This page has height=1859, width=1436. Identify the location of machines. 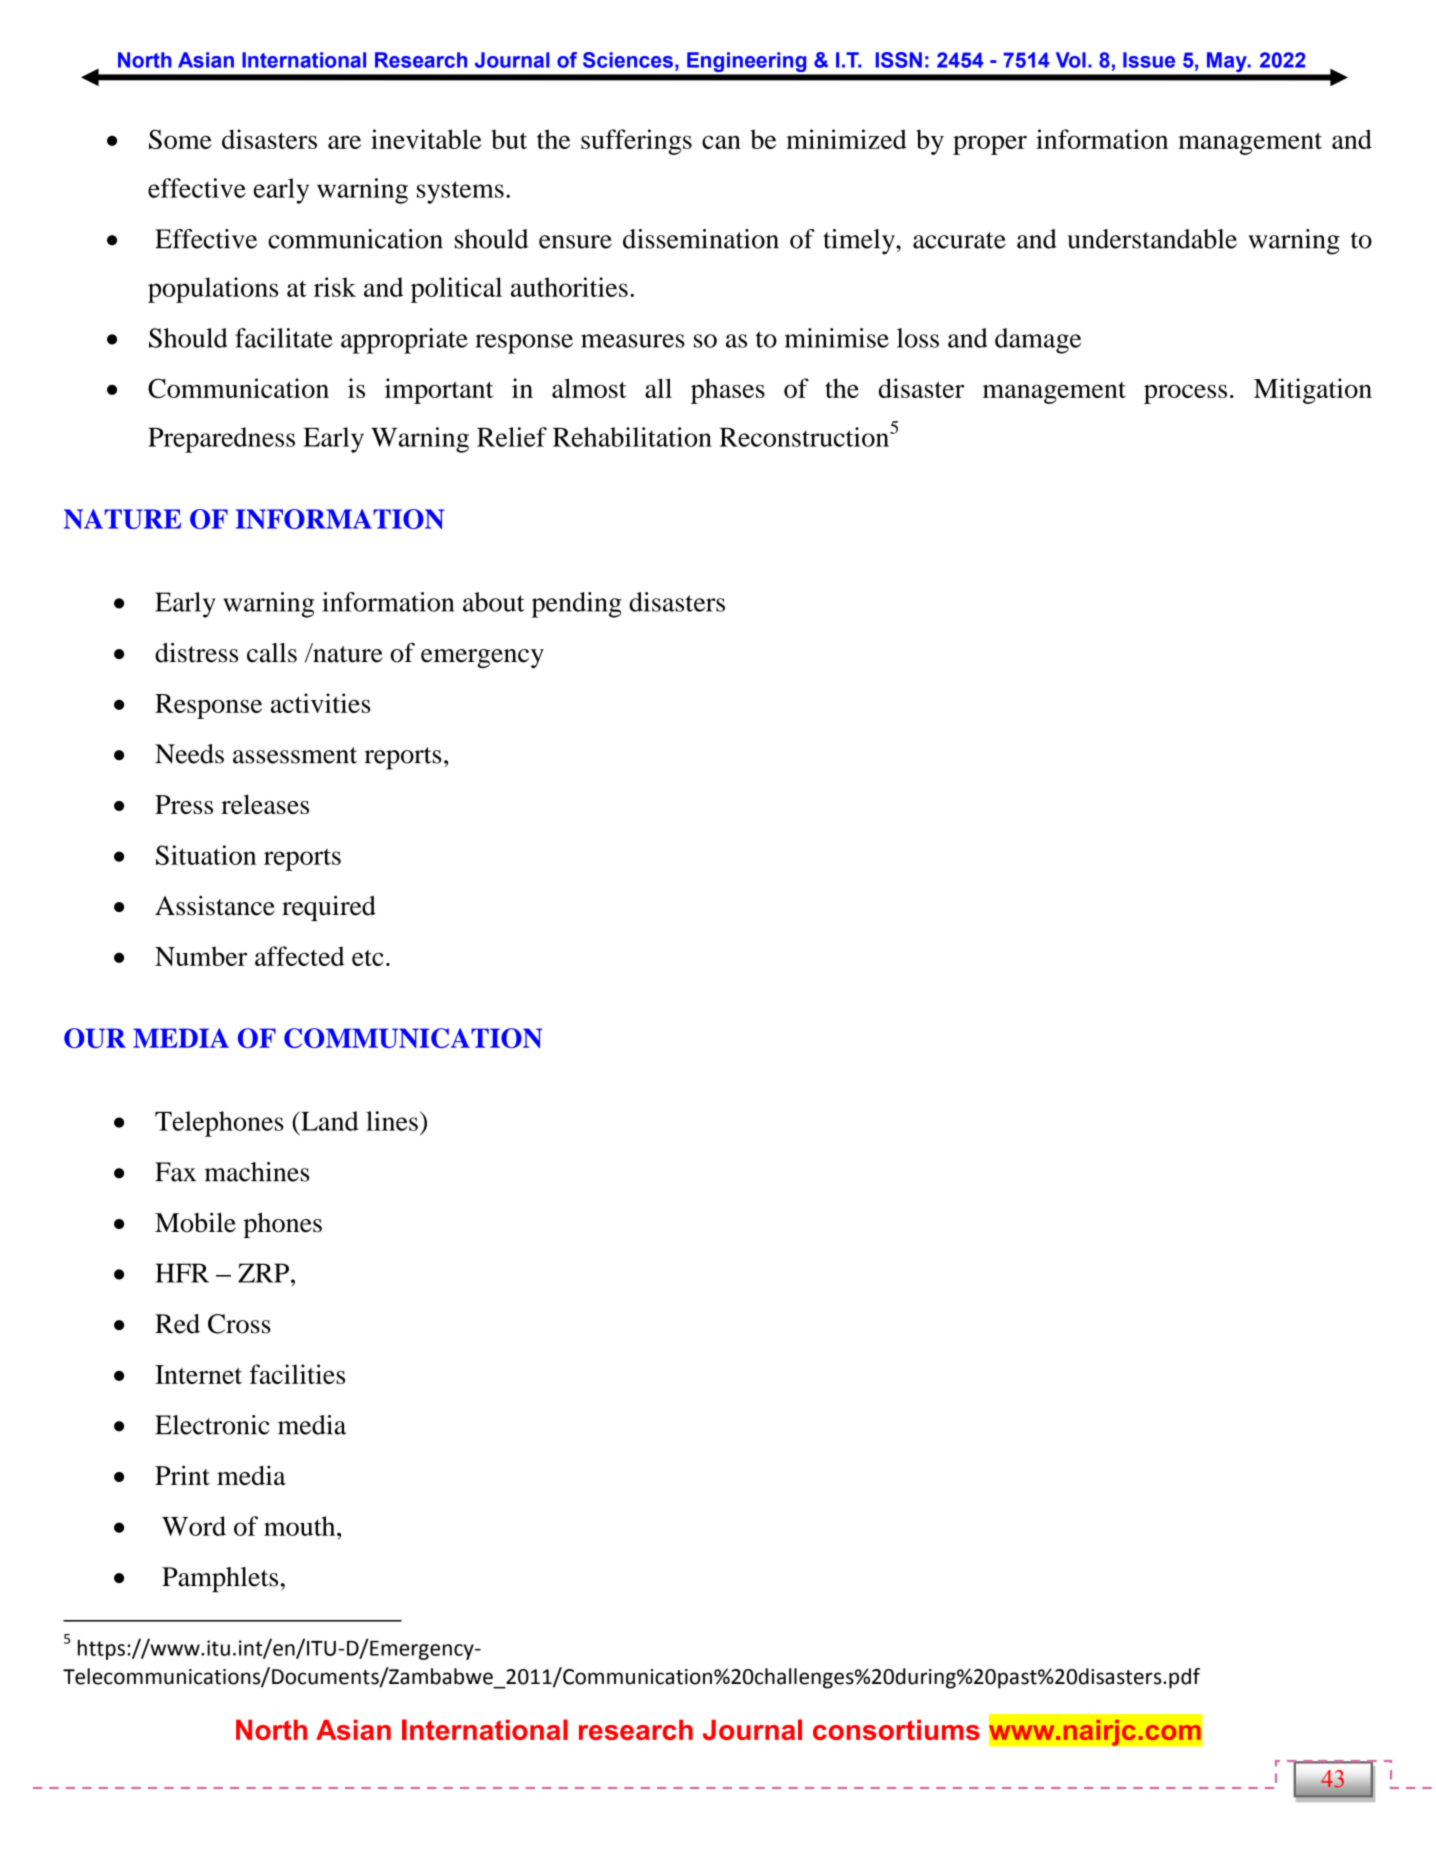
(257, 1172).
